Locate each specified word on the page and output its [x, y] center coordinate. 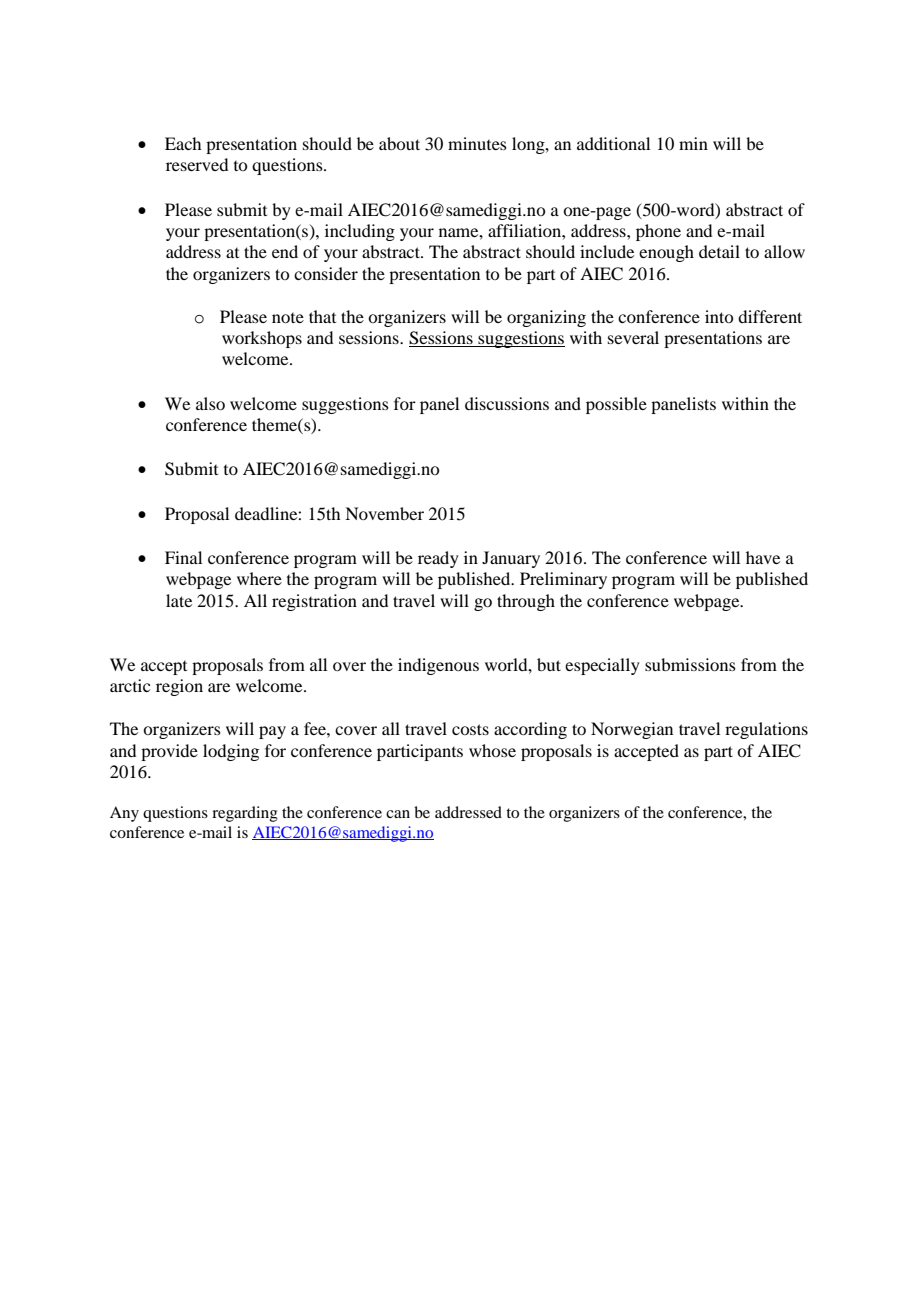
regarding [245, 814]
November [384, 513]
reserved [197, 164]
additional [613, 143]
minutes [477, 143]
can [398, 814]
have [763, 557]
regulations [766, 730]
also [210, 403]
